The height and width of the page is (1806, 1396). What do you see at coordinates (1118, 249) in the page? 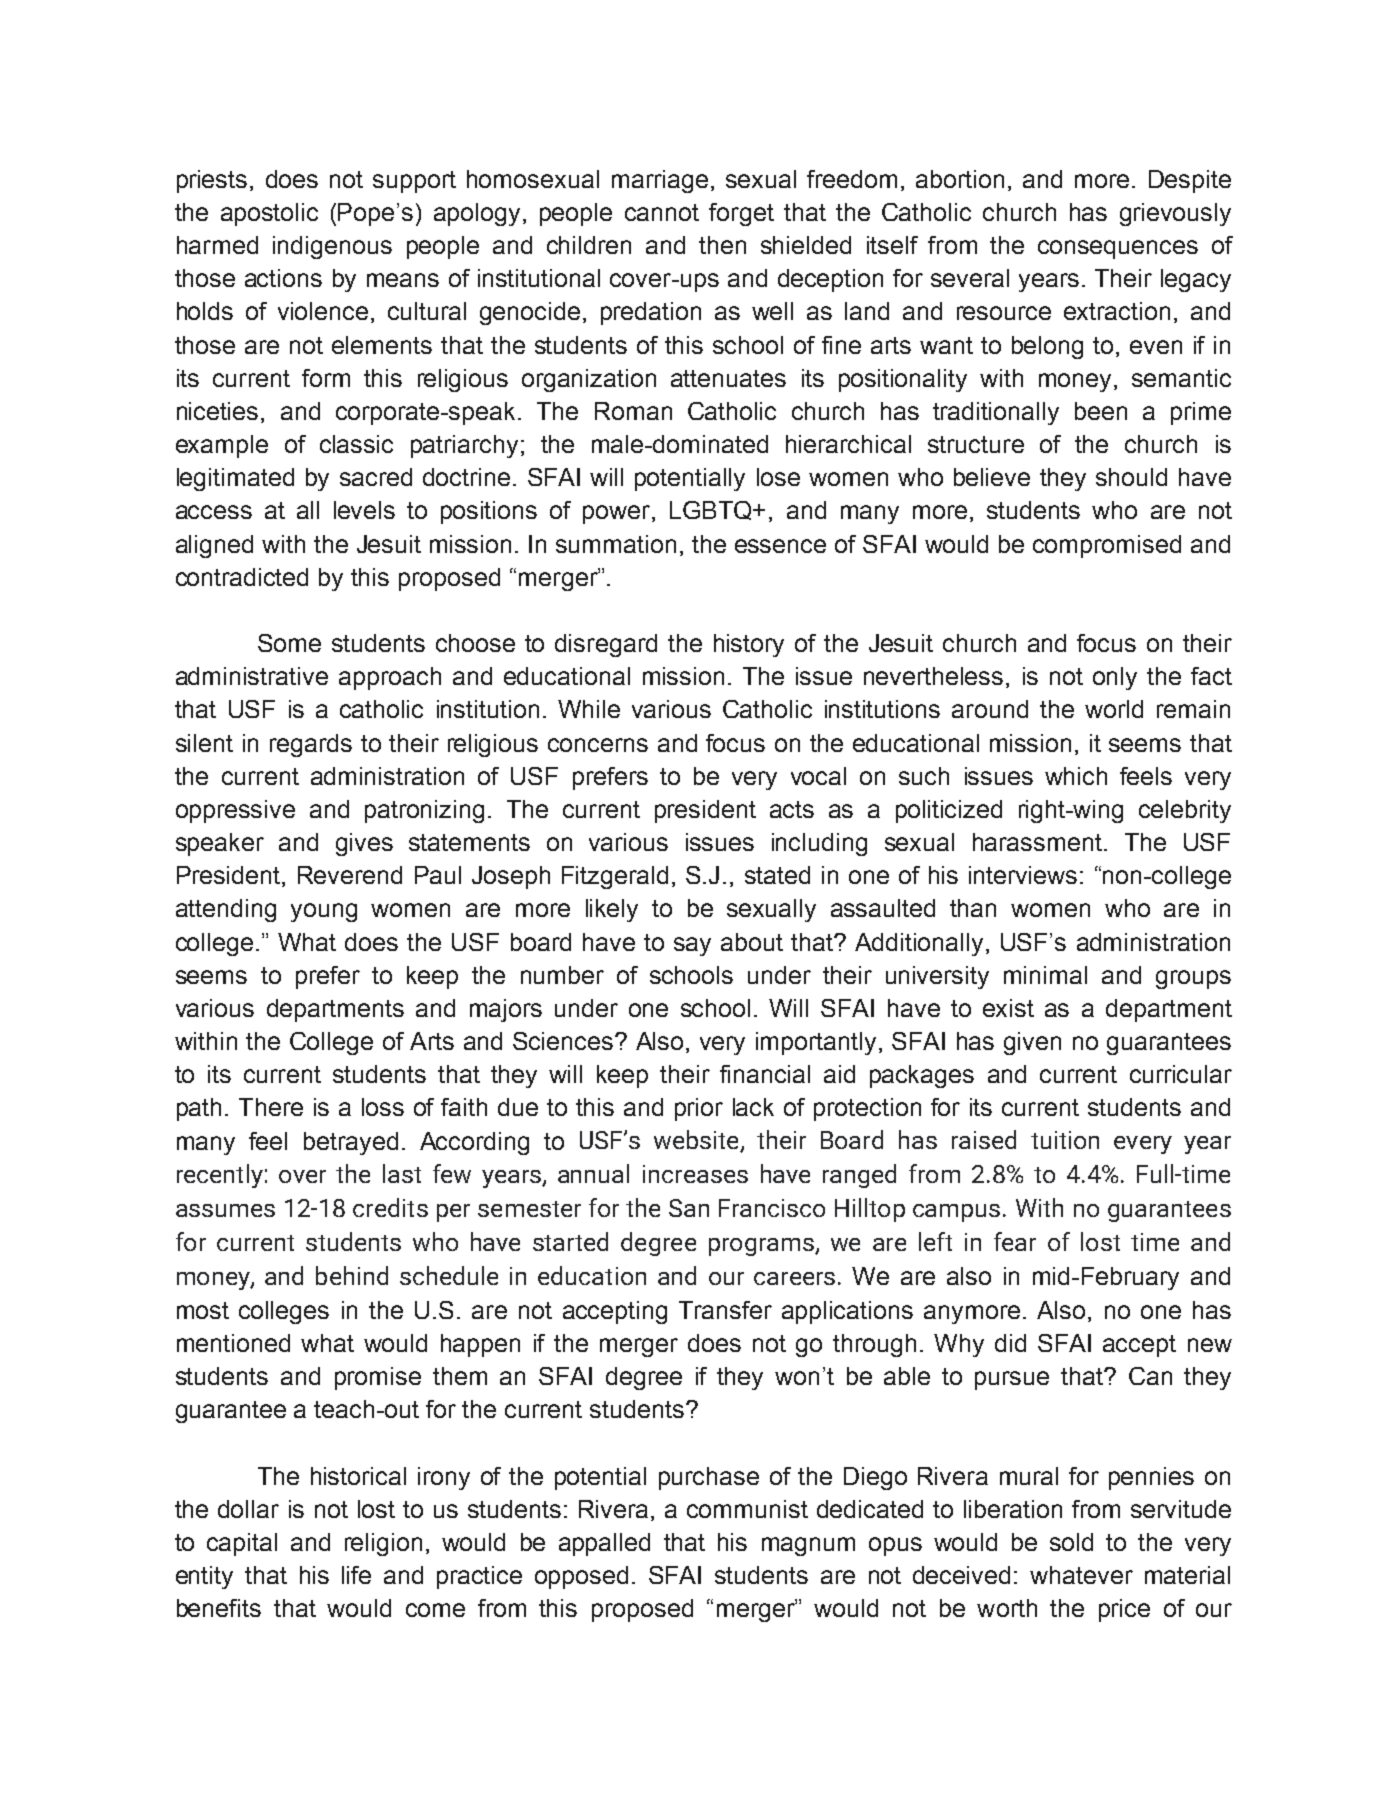
I see `consequences` at bounding box center [1118, 249].
